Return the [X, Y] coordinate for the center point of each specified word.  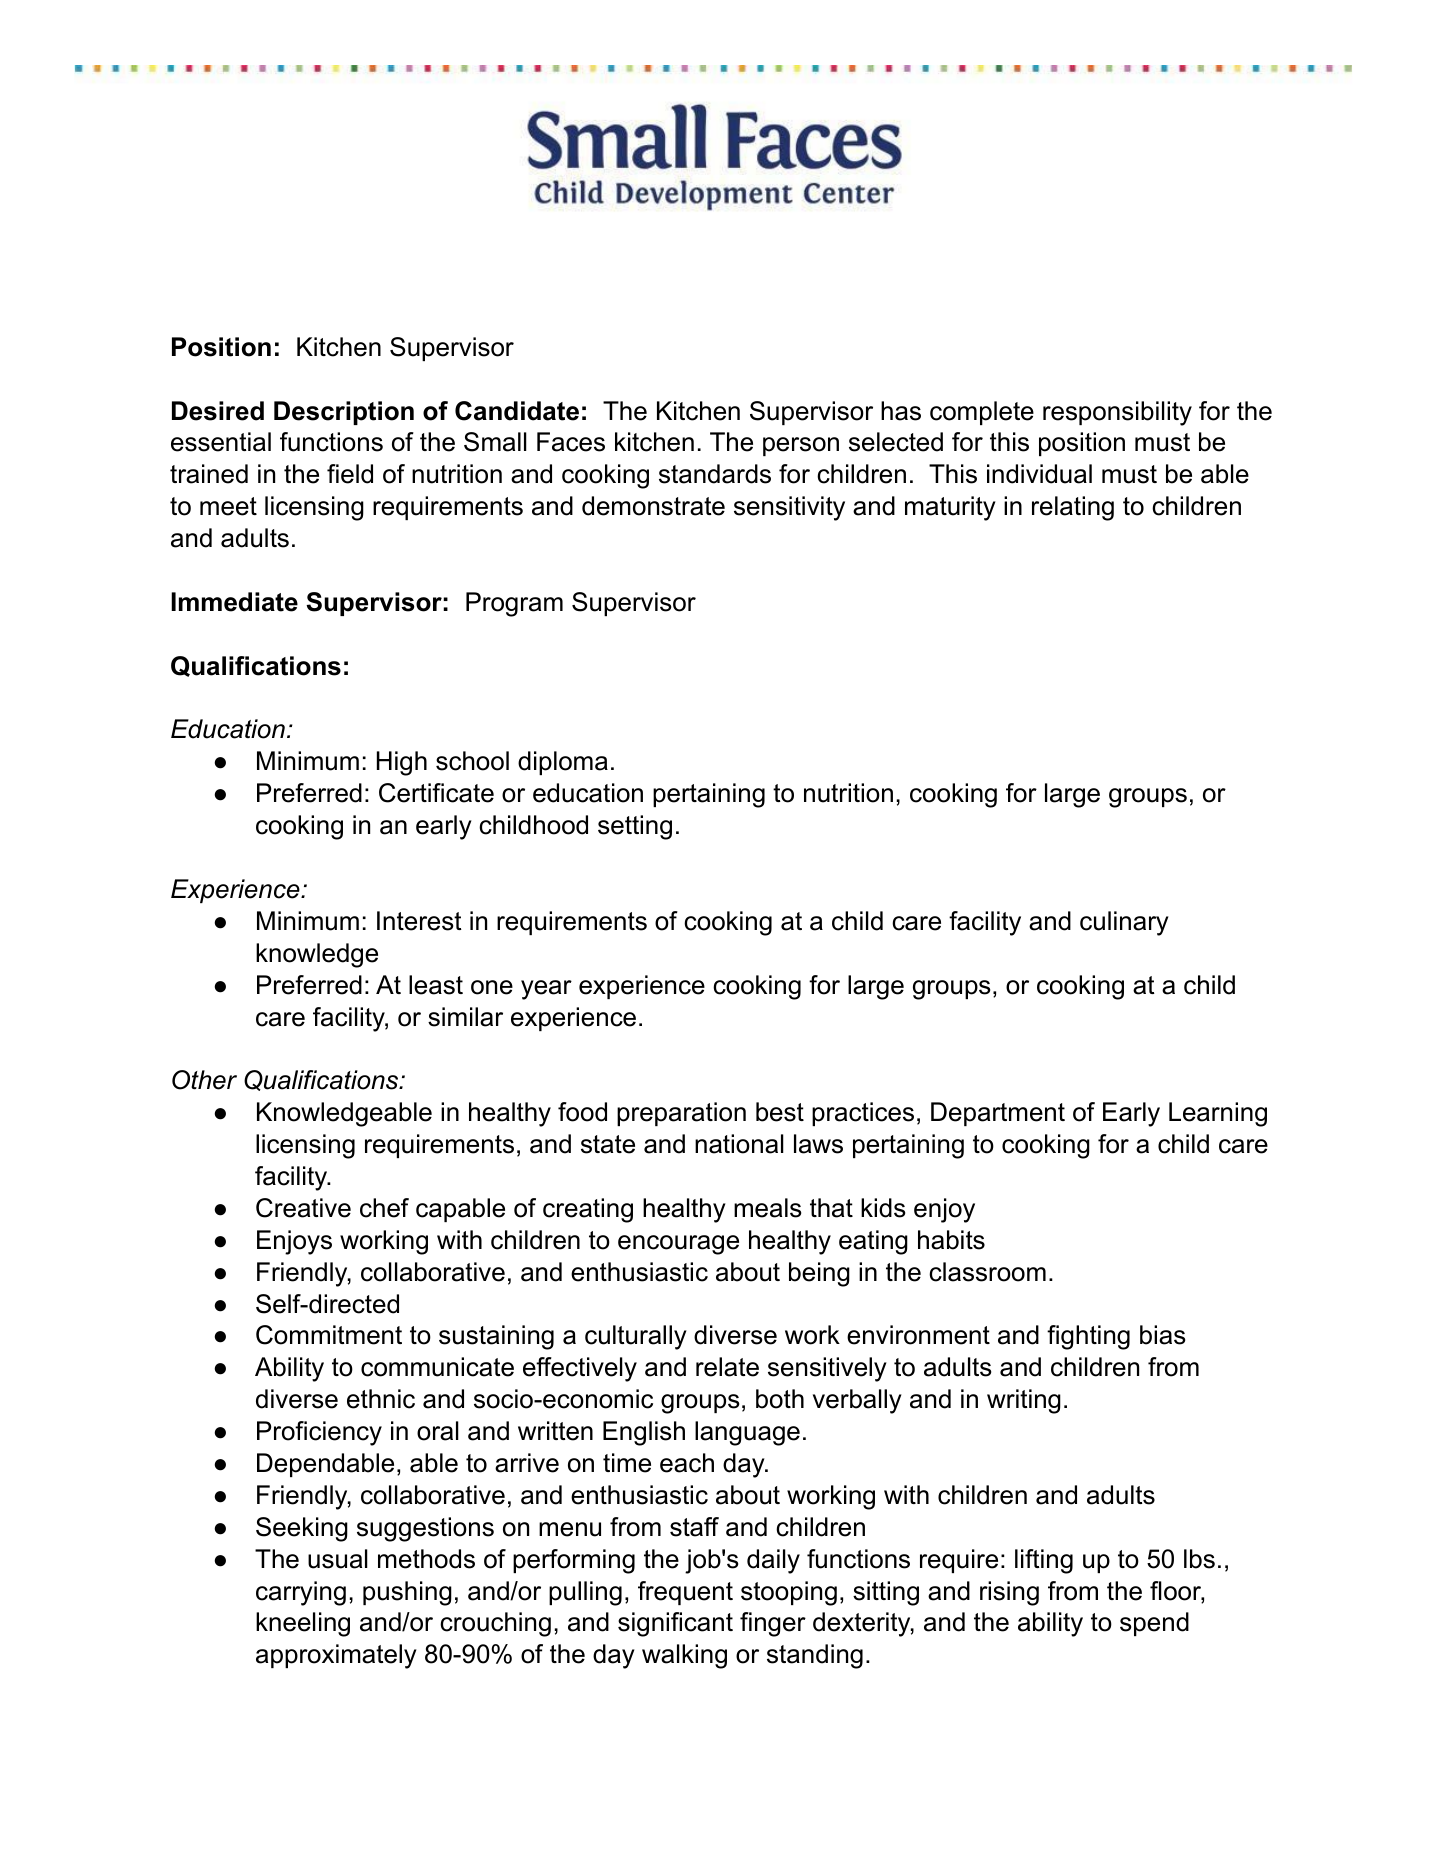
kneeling [303, 1624]
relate [727, 1367]
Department [998, 1114]
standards [715, 474]
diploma [563, 763]
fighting [1088, 1337]
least [436, 985]
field [350, 474]
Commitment [329, 1335]
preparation [681, 1114]
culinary [1124, 923]
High [402, 763]
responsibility [1117, 413]
